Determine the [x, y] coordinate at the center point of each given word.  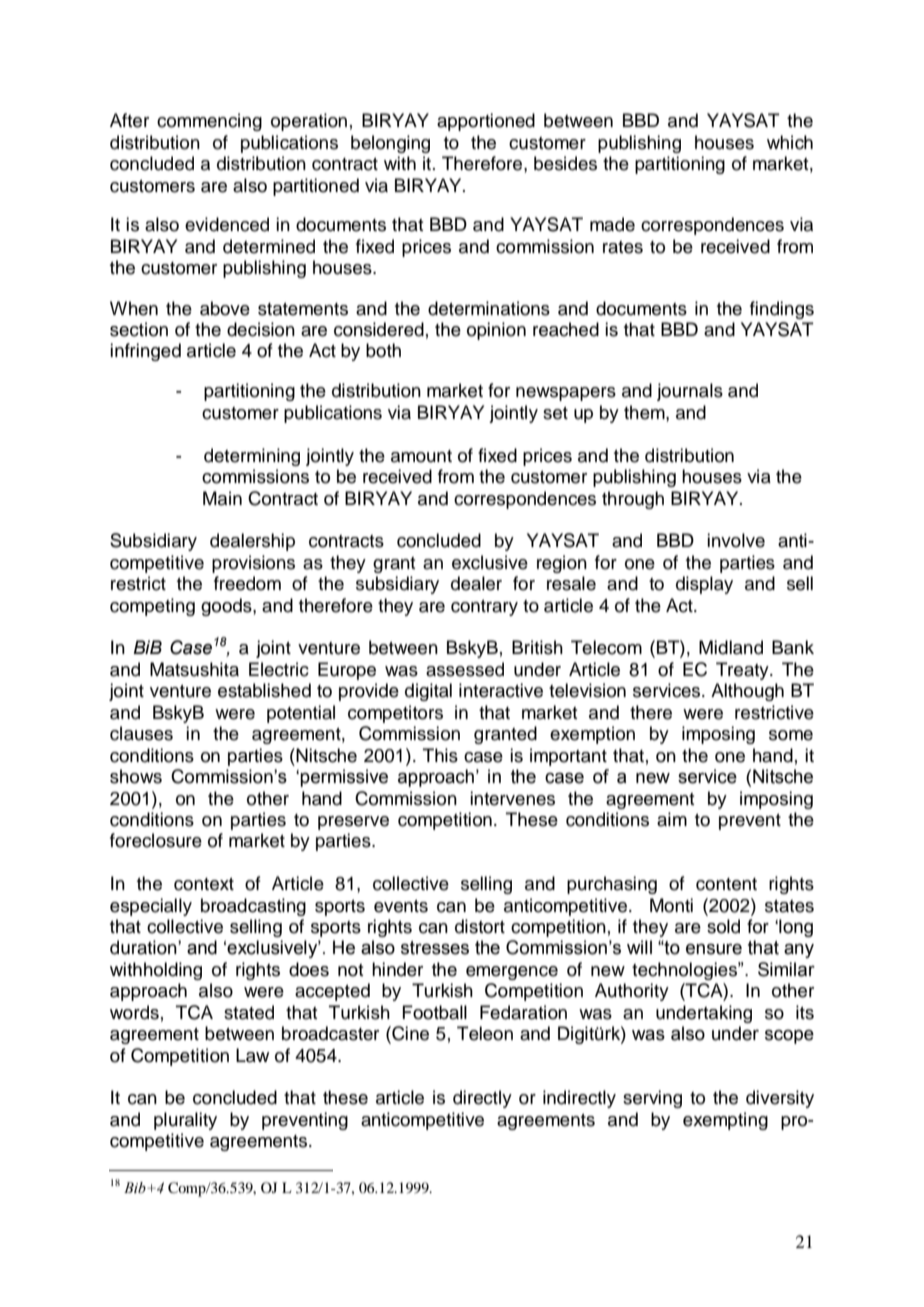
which [790, 142]
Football [434, 1012]
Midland [731, 647]
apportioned [486, 122]
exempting [725, 1121]
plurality [185, 1121]
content [726, 884]
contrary [484, 608]
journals [690, 392]
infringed [145, 352]
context [204, 884]
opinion [496, 331]
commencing [209, 122]
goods [227, 607]
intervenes [512, 798]
